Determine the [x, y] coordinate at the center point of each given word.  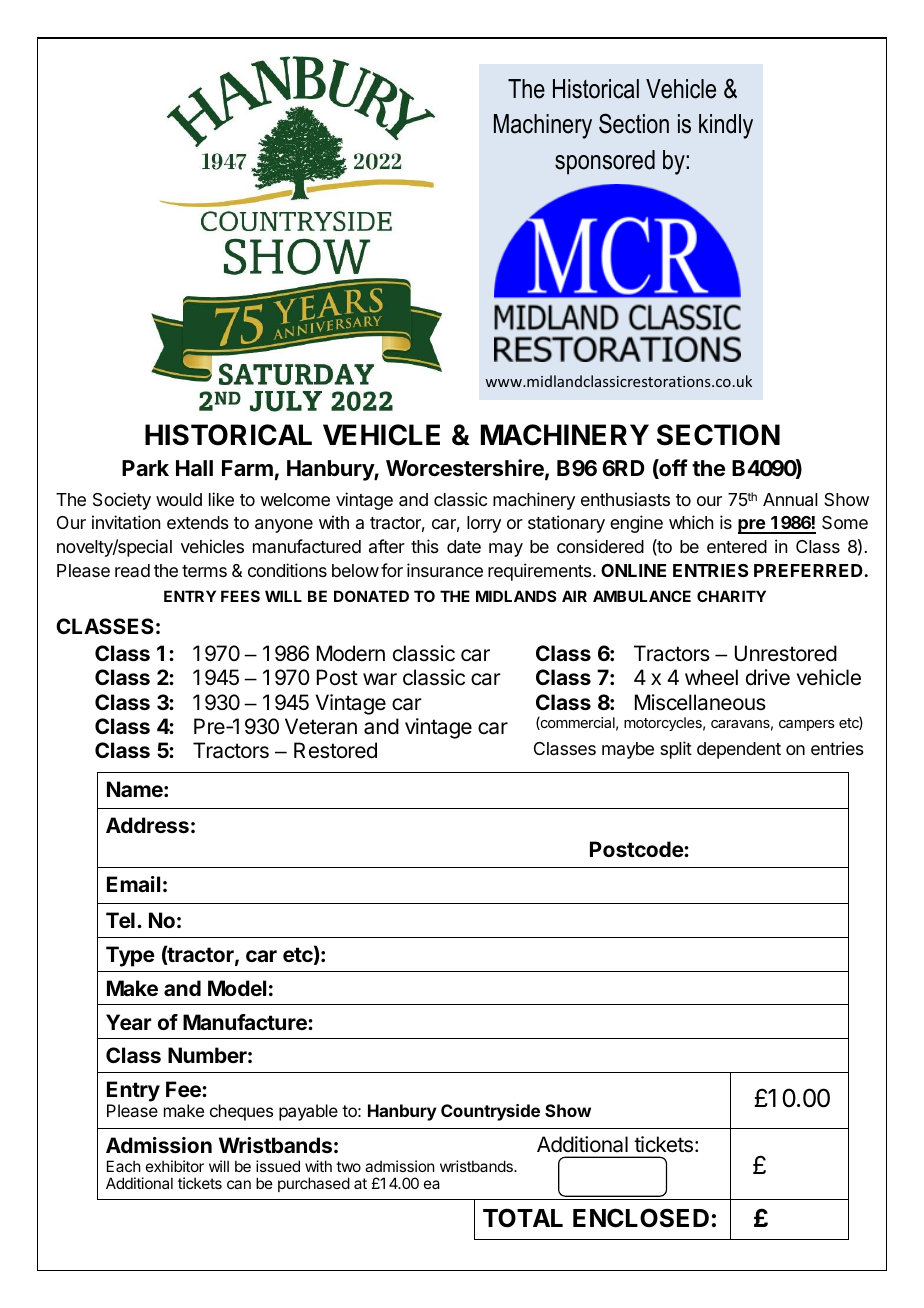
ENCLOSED [641, 1218]
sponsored [605, 162]
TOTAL [523, 1218]
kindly [726, 126]
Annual [790, 500]
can [239, 1184]
